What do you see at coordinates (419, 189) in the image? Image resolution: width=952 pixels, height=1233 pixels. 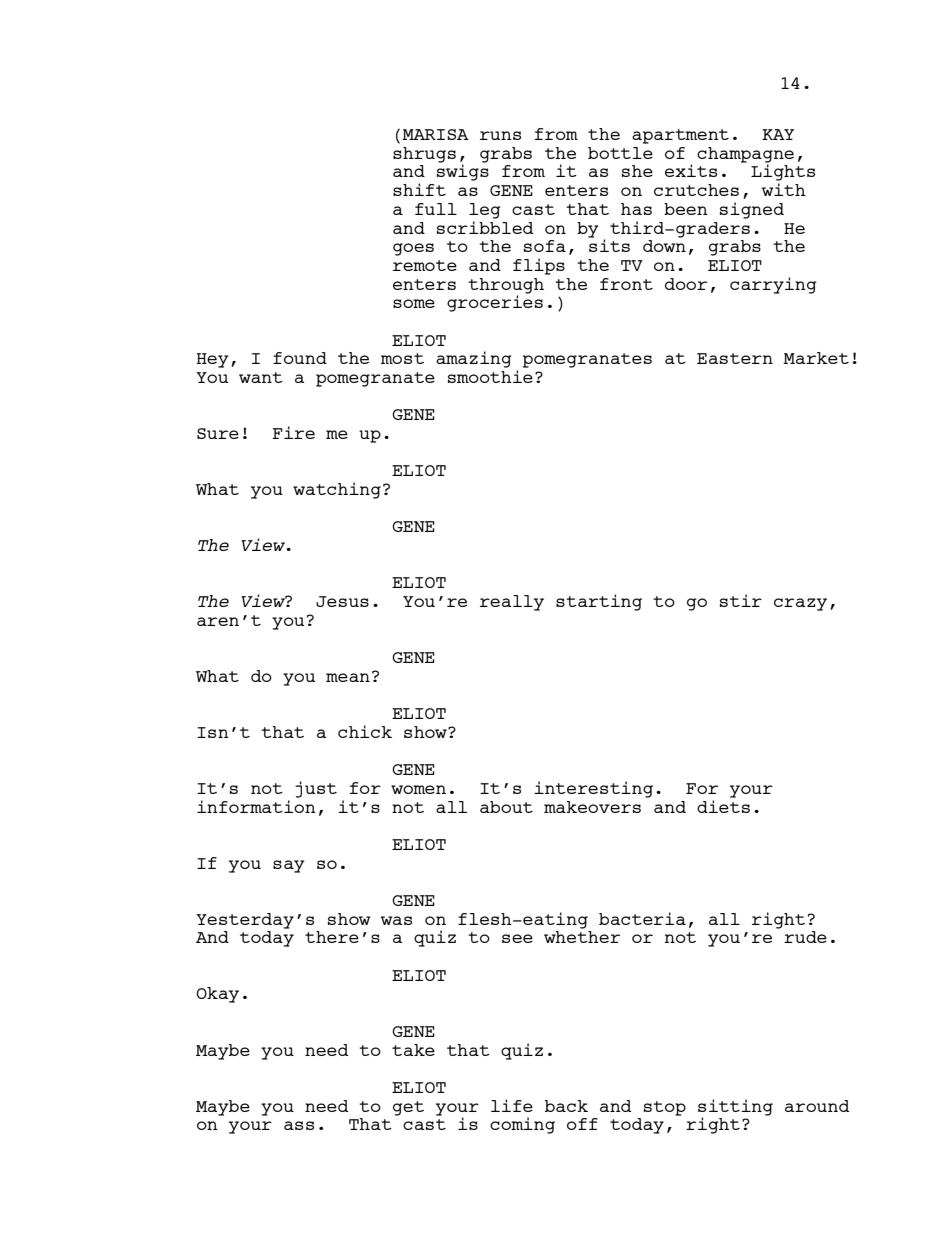 I see `shift` at bounding box center [419, 189].
